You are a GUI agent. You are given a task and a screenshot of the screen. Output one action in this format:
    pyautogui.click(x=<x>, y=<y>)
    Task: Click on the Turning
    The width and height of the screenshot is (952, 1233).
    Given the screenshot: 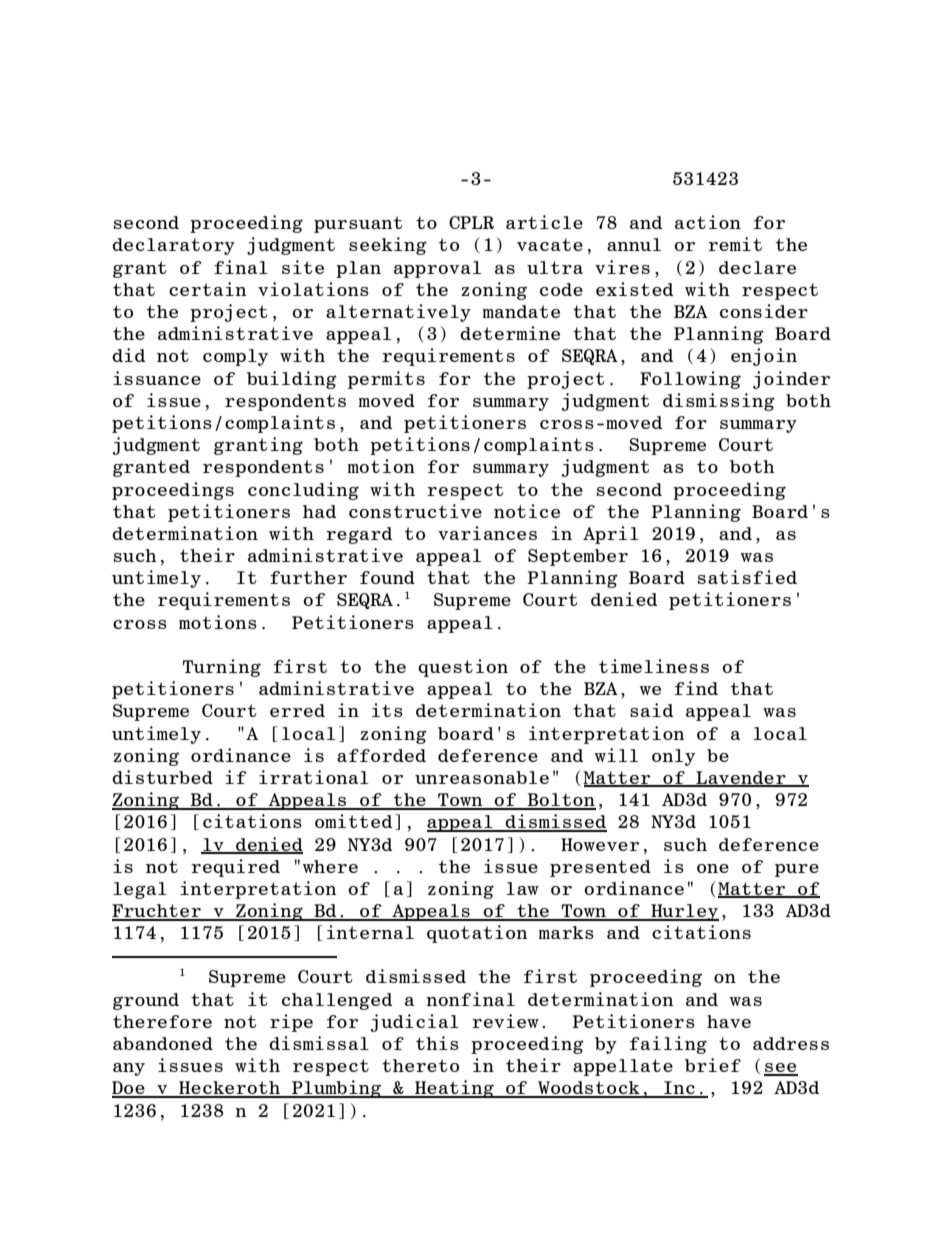 What is the action you would take?
    pyautogui.click(x=222, y=668)
